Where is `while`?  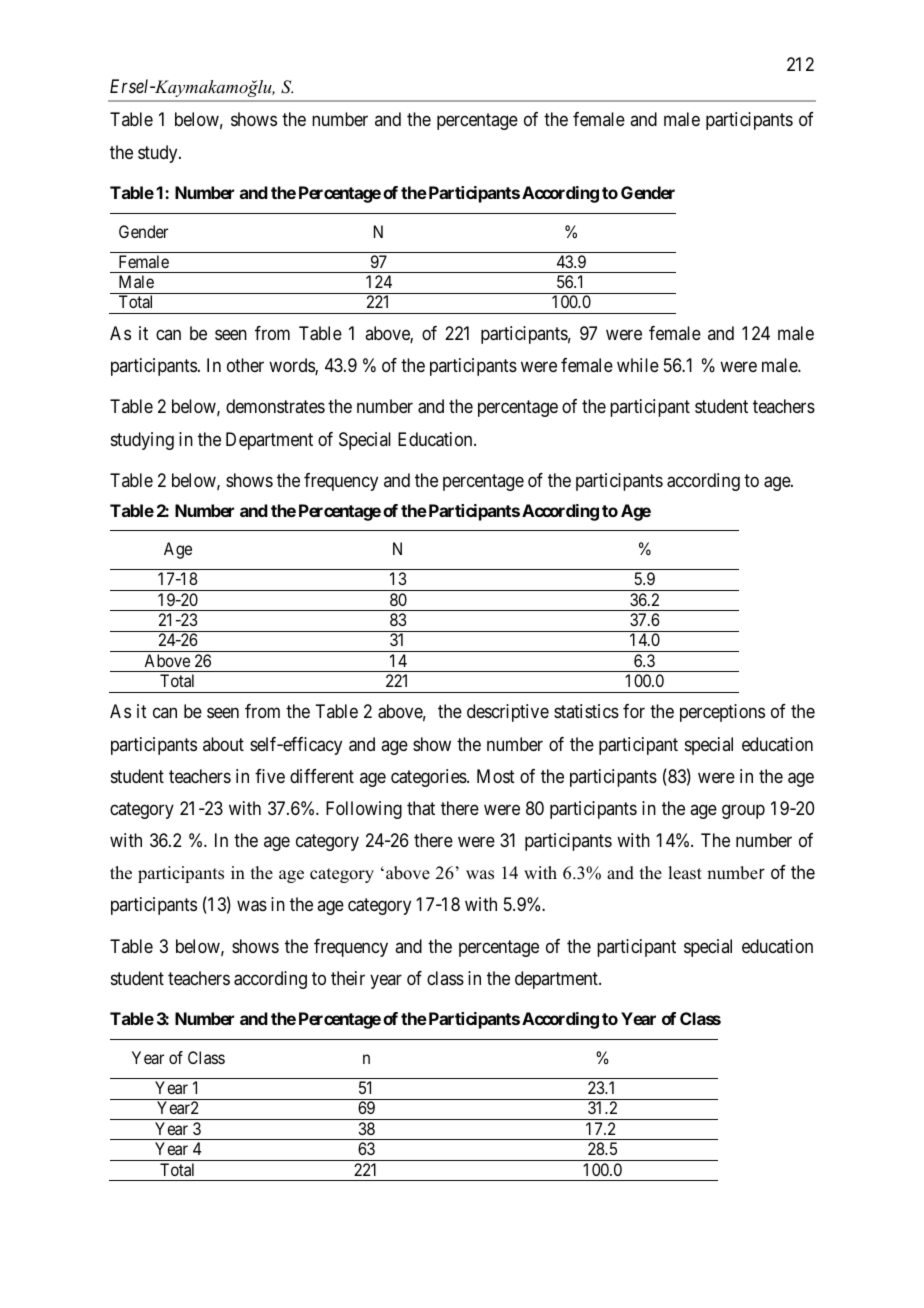
while is located at coordinates (638, 365).
